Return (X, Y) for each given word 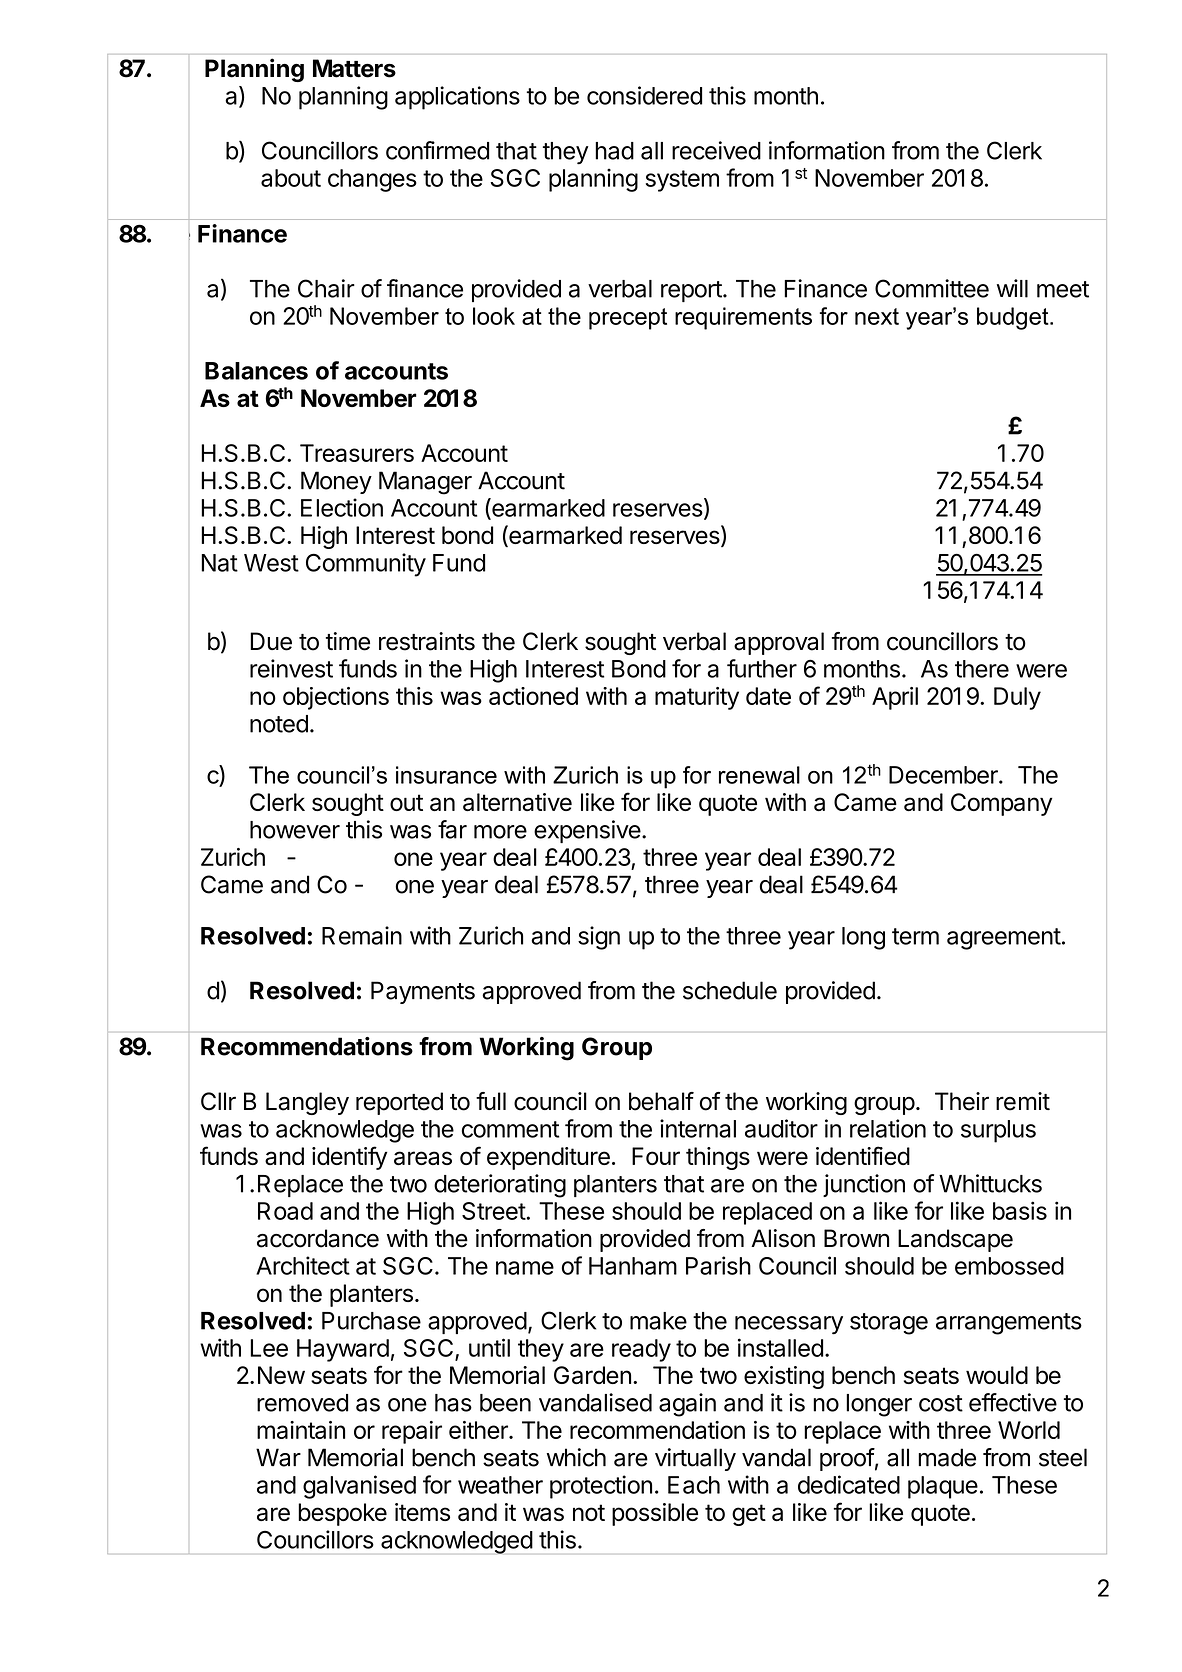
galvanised (359, 1487)
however (295, 830)
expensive (587, 831)
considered (644, 95)
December (944, 775)
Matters (354, 68)
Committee (932, 288)
